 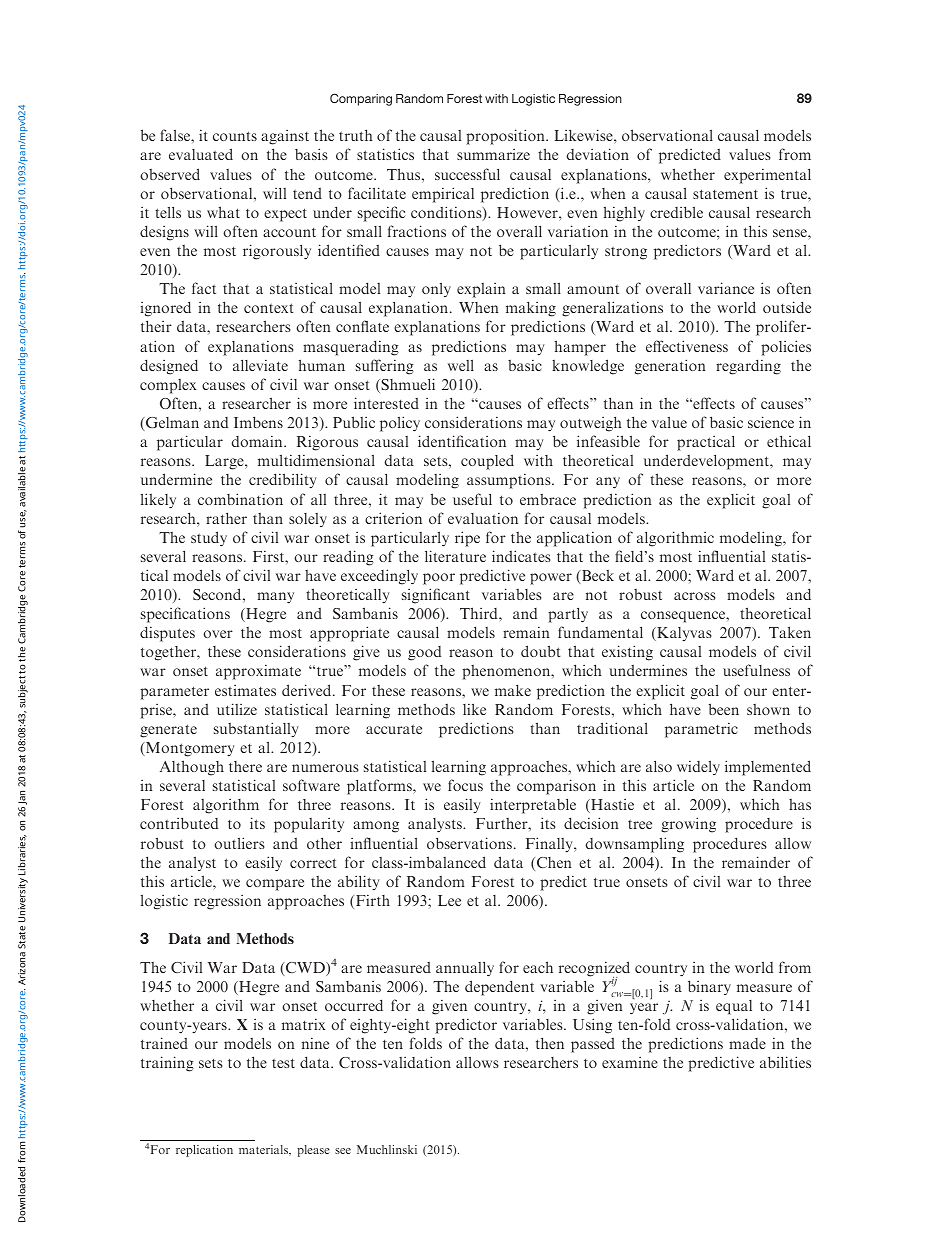 I want to click on experimental, so click(x=767, y=176).
